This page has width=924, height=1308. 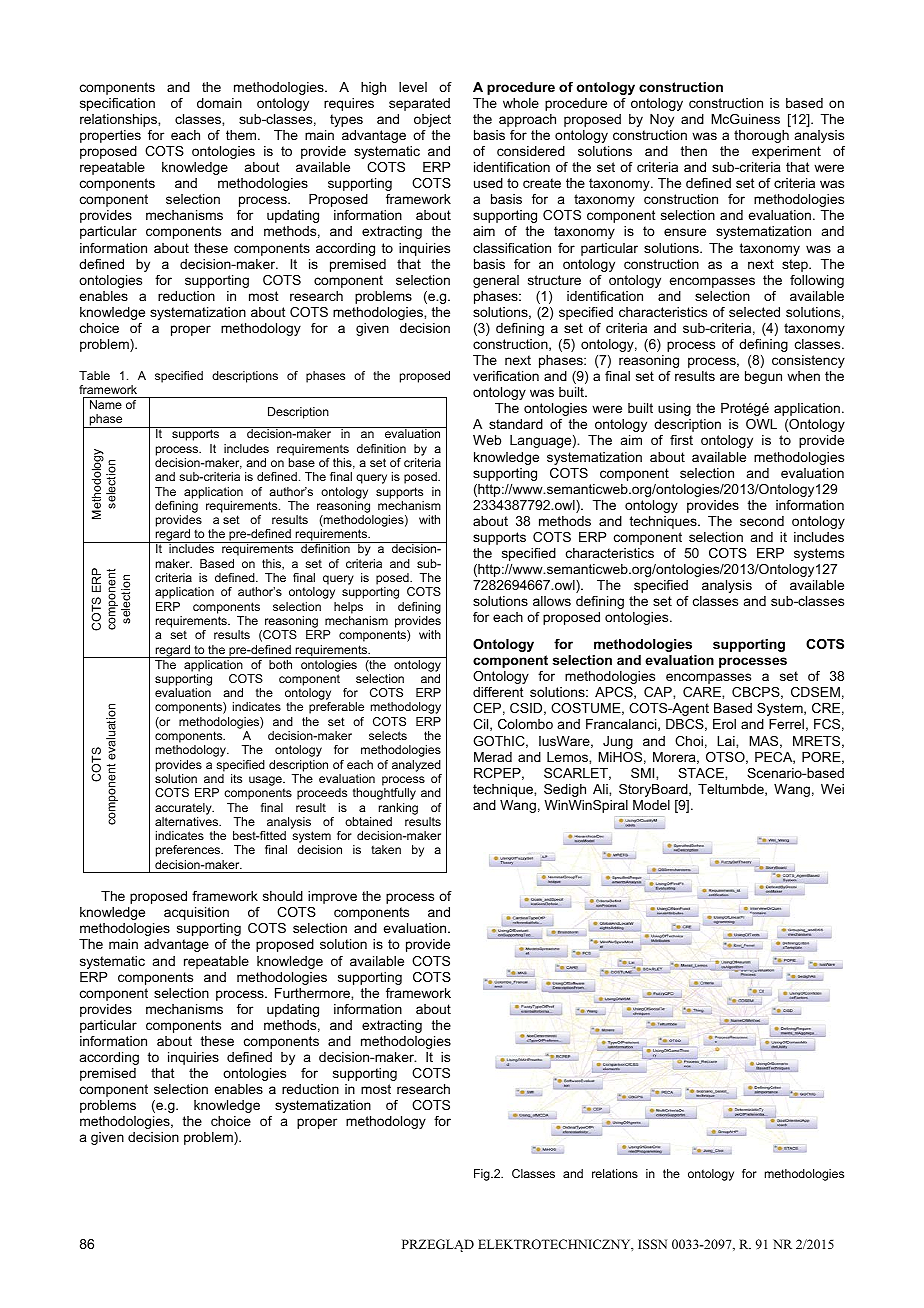 What do you see at coordinates (651, 805) in the page?
I see `Model` at bounding box center [651, 805].
